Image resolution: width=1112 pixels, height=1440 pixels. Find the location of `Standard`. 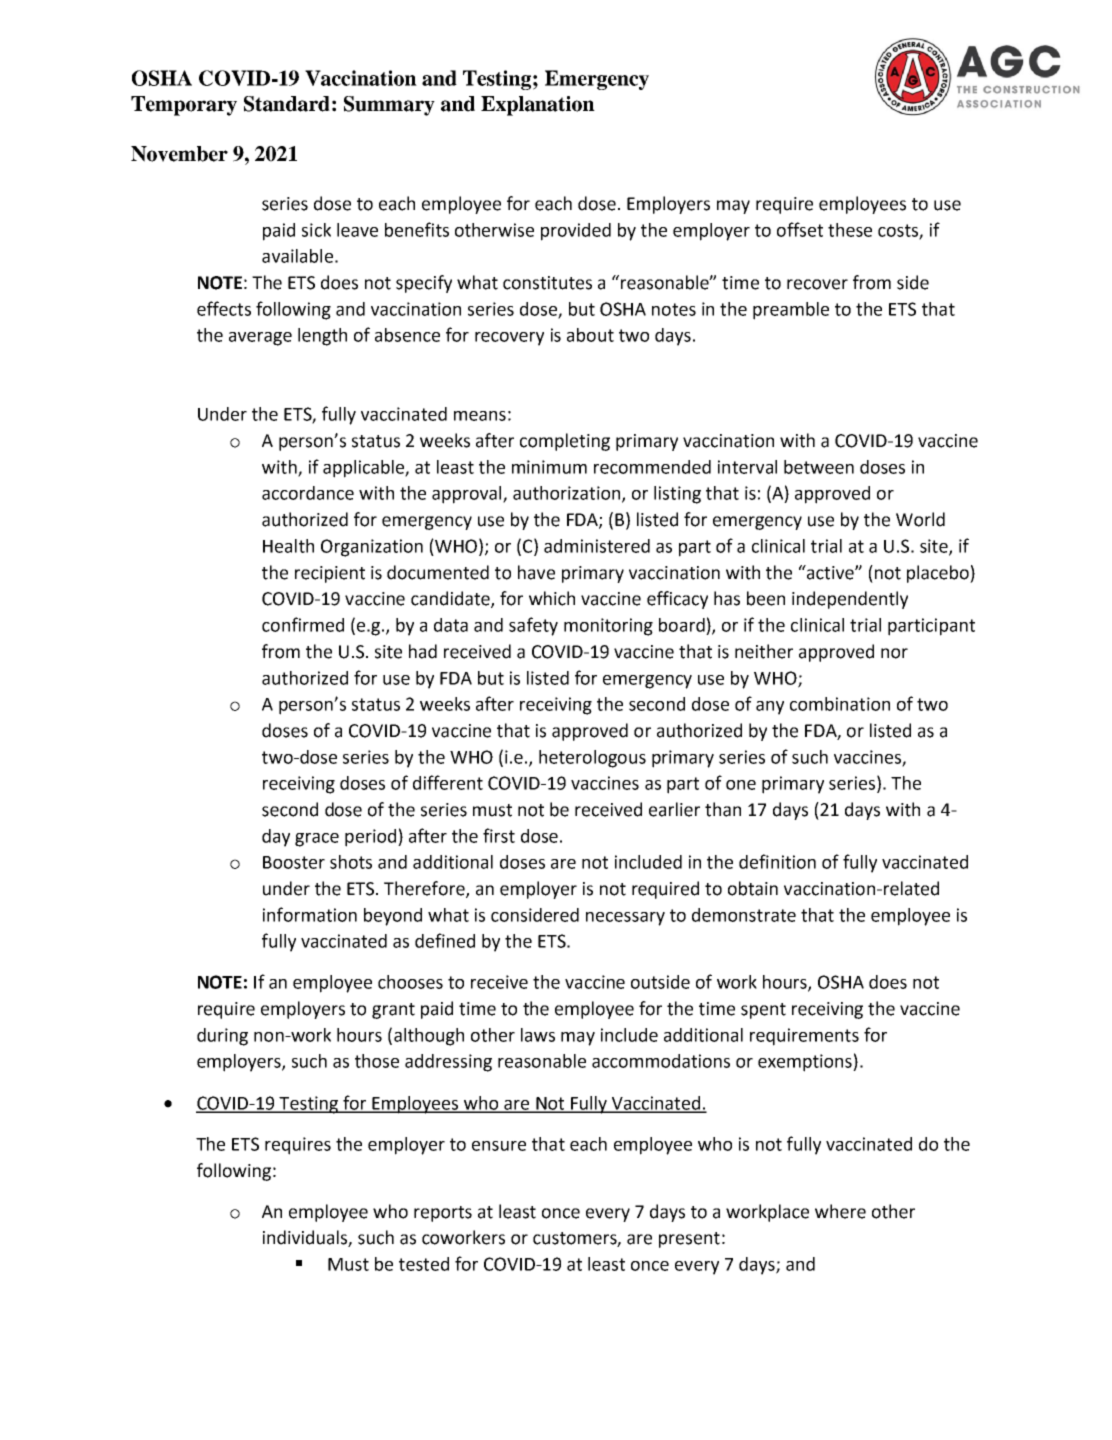

Standard is located at coordinates (287, 104).
